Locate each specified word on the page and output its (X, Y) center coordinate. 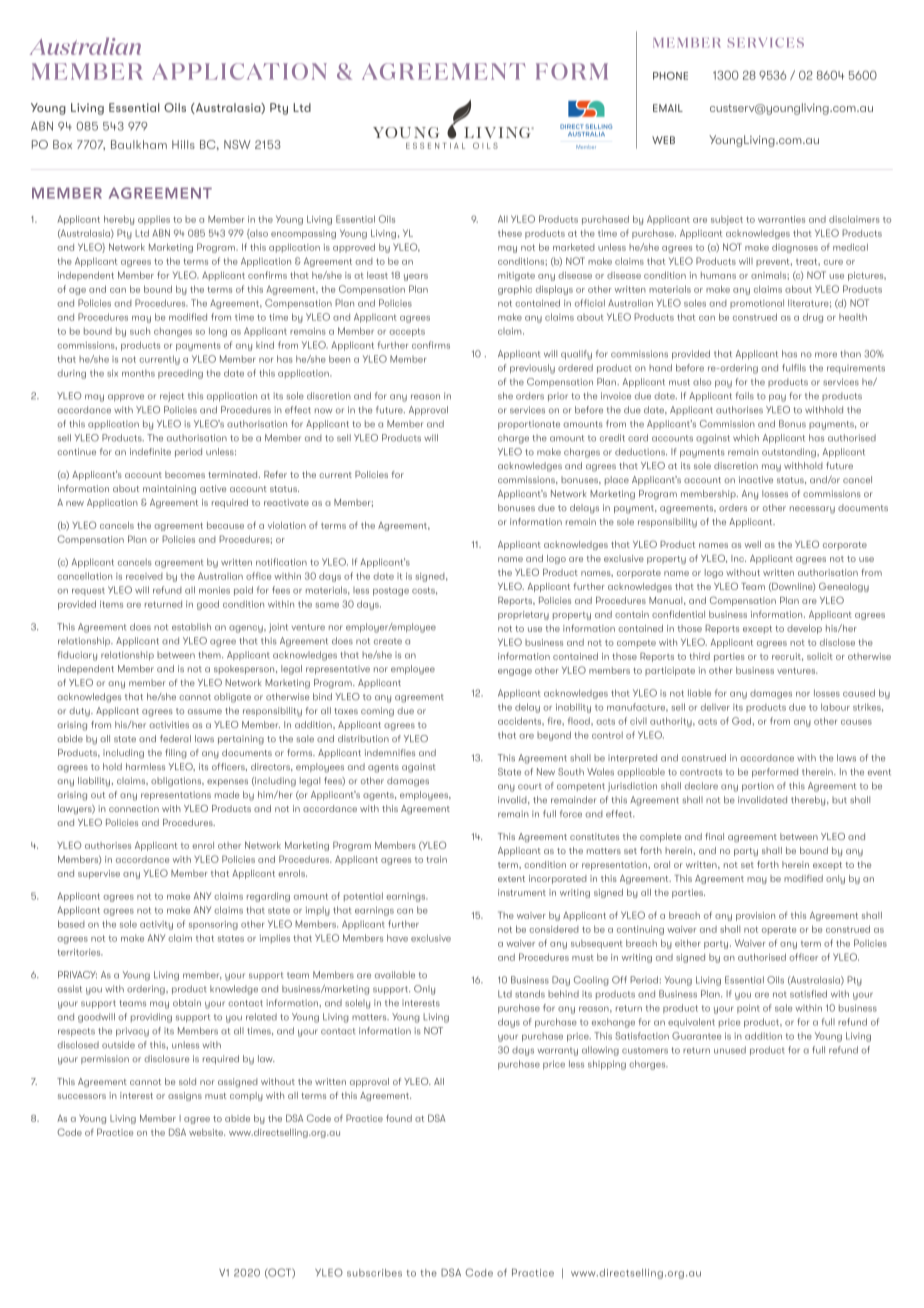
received (144, 576)
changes (173, 332)
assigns (185, 1096)
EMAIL (668, 108)
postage (391, 591)
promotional (757, 303)
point (748, 1008)
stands (530, 994)
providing (151, 1018)
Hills (183, 144)
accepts (407, 332)
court (529, 786)
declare (701, 786)
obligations (177, 782)
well (753, 544)
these (510, 233)
